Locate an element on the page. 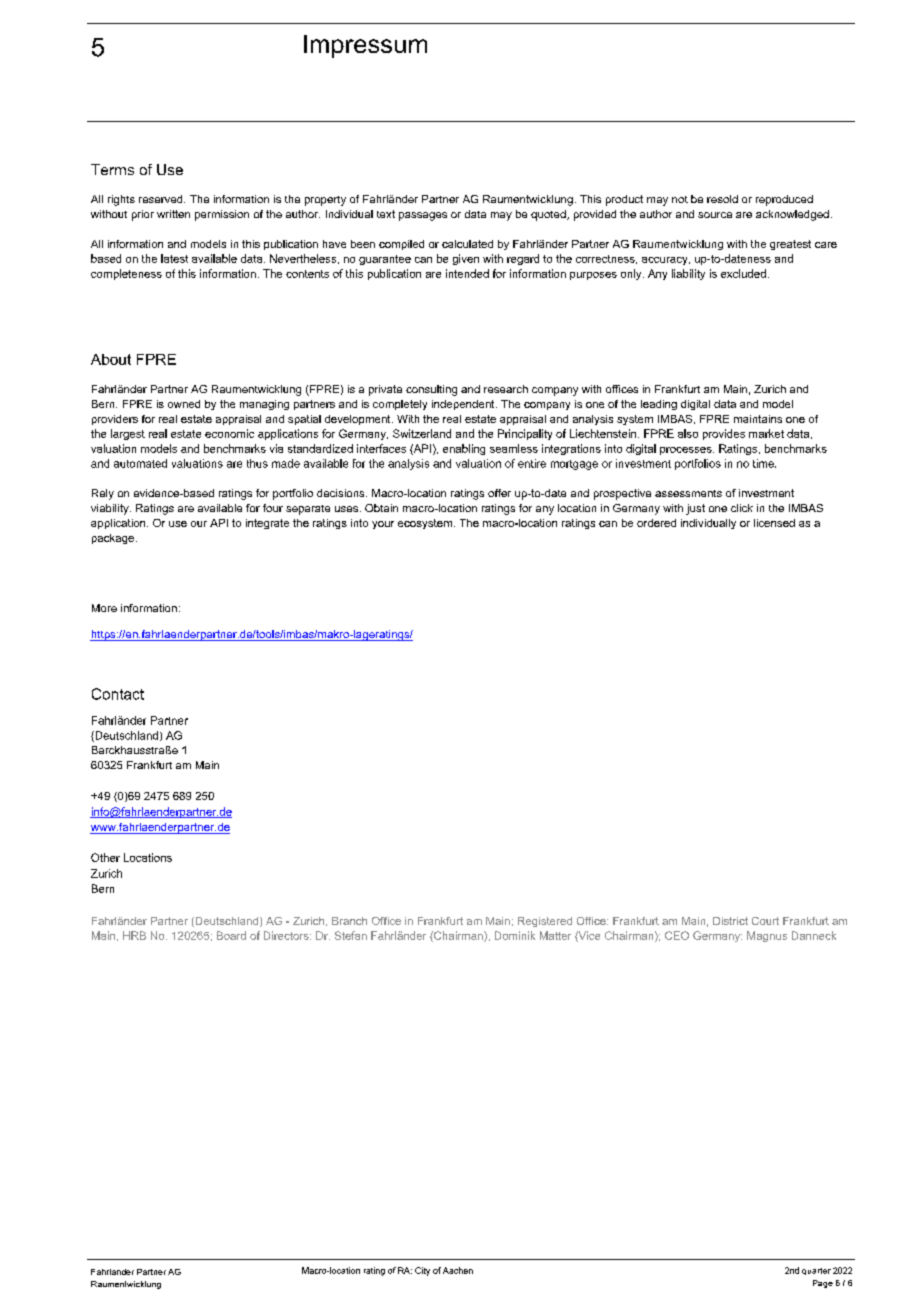 This image has width=924, height=1307. Aachen is located at coordinates (458, 1270).
